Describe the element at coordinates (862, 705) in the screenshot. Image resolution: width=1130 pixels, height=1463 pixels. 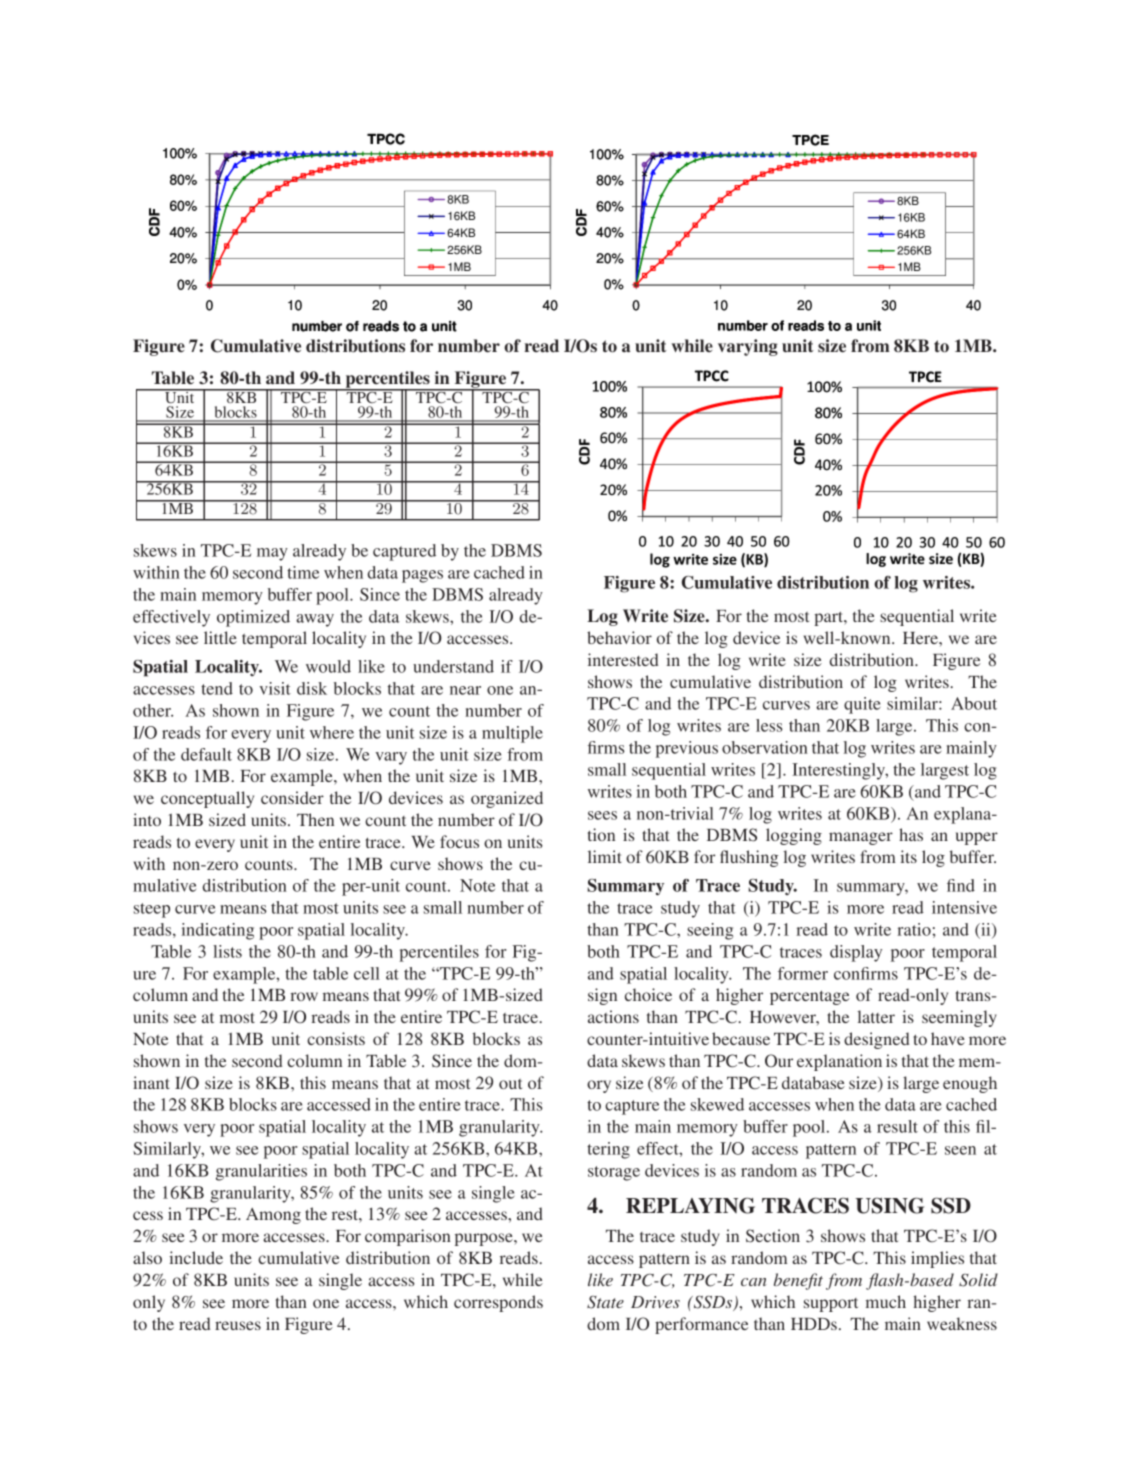
I see `quite` at that location.
